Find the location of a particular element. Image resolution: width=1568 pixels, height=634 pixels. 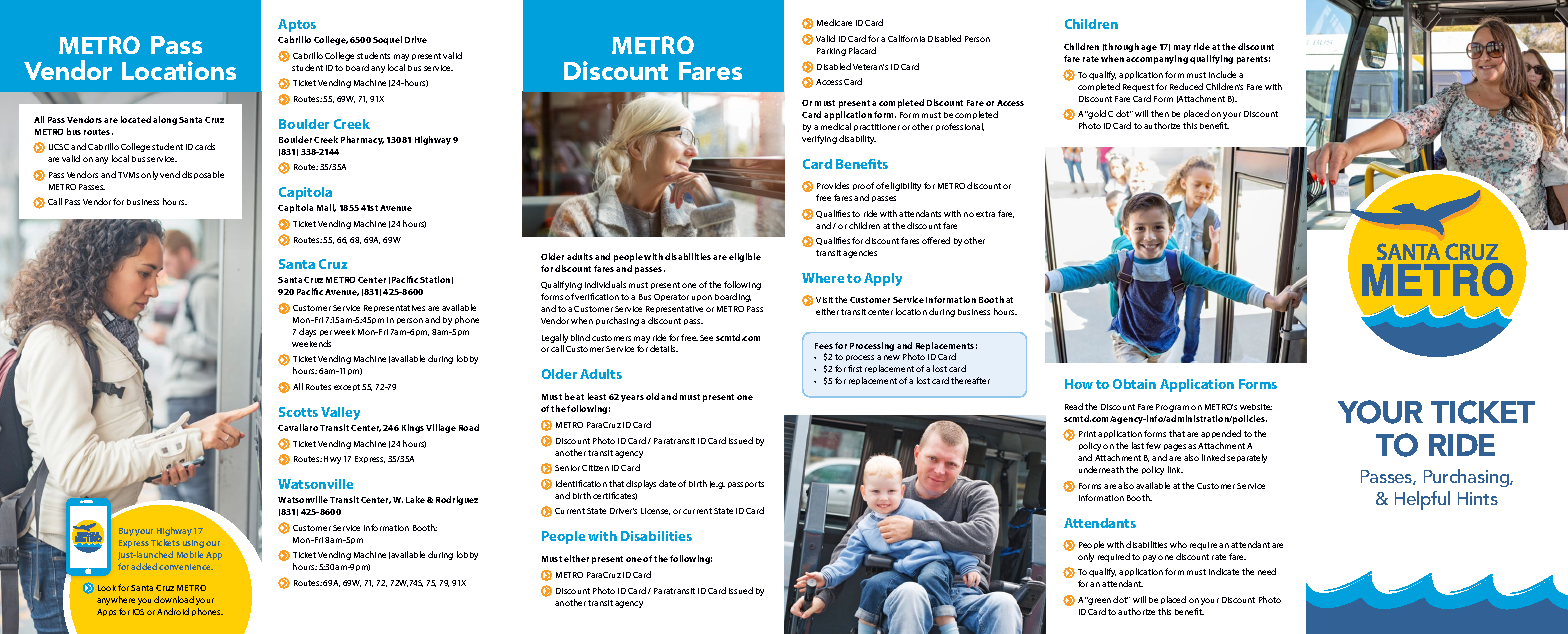

Aptos is located at coordinates (297, 25).
